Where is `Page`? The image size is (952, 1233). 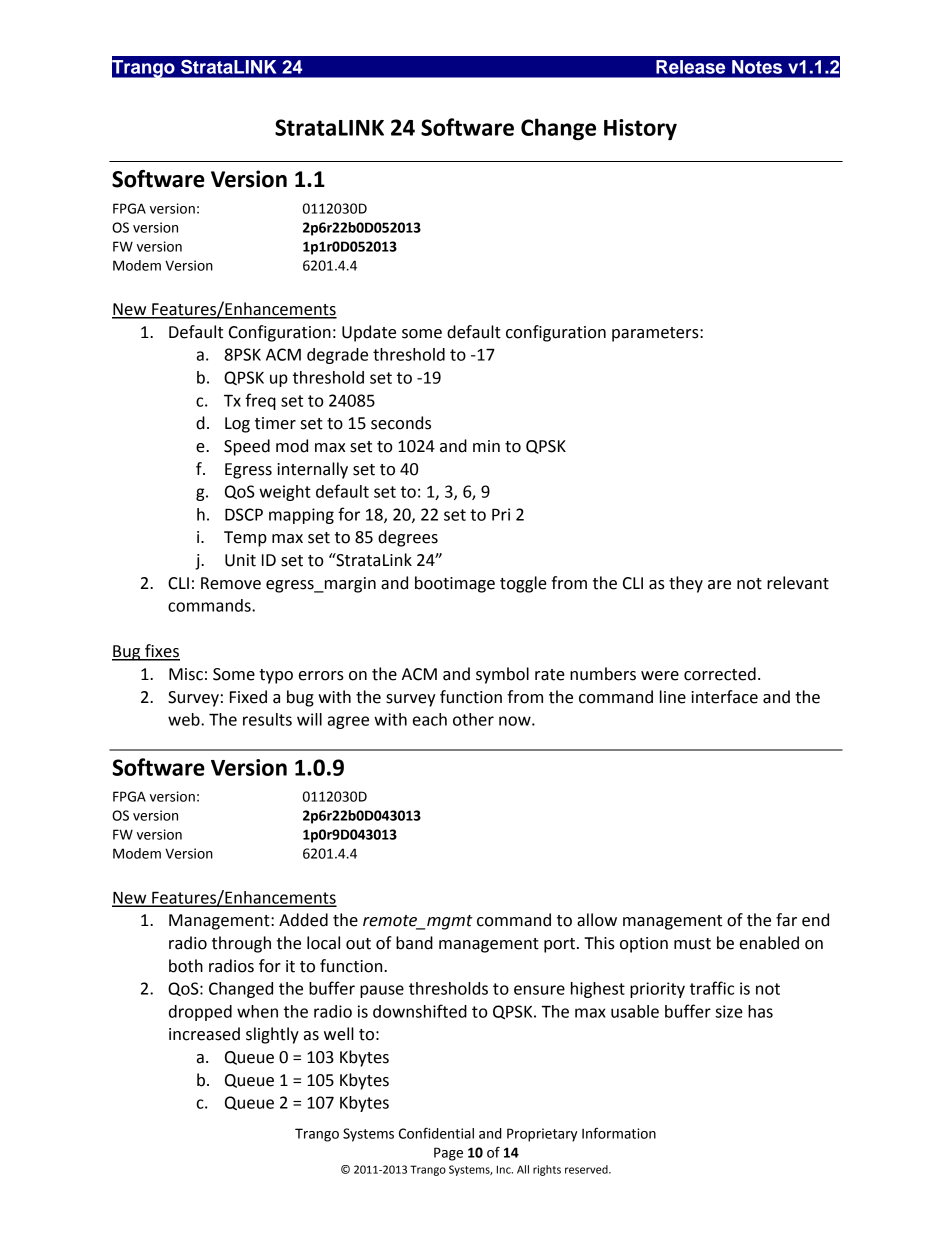 Page is located at coordinates (448, 1154).
